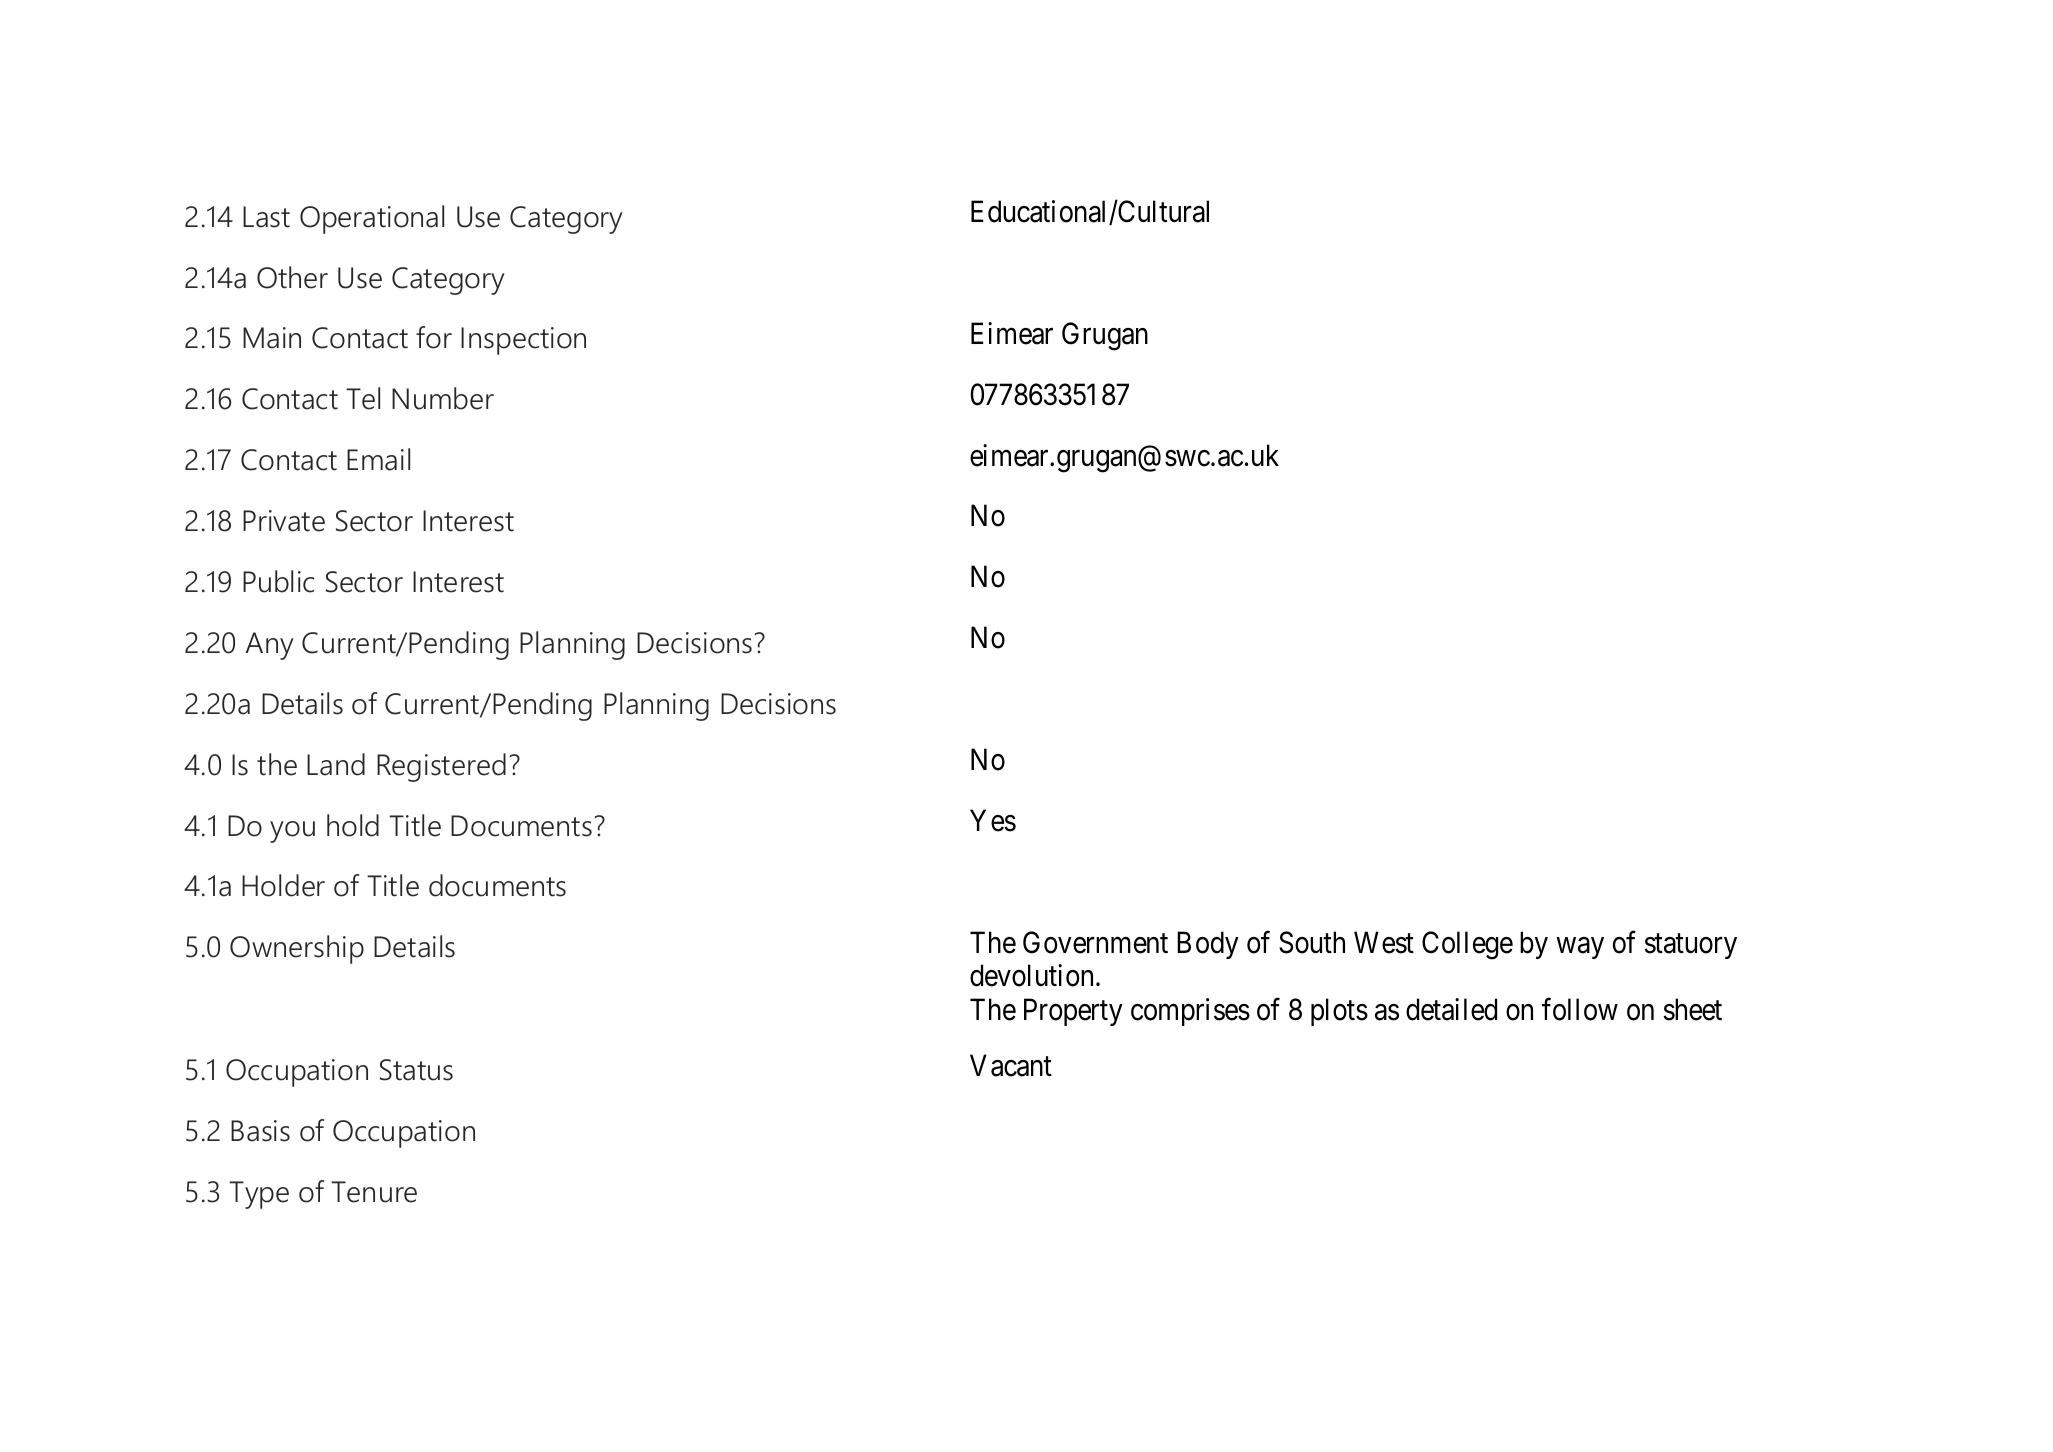 This screenshot has width=2053, height=1452. Describe the element at coordinates (284, 521) in the screenshot. I see `Private` at that location.
